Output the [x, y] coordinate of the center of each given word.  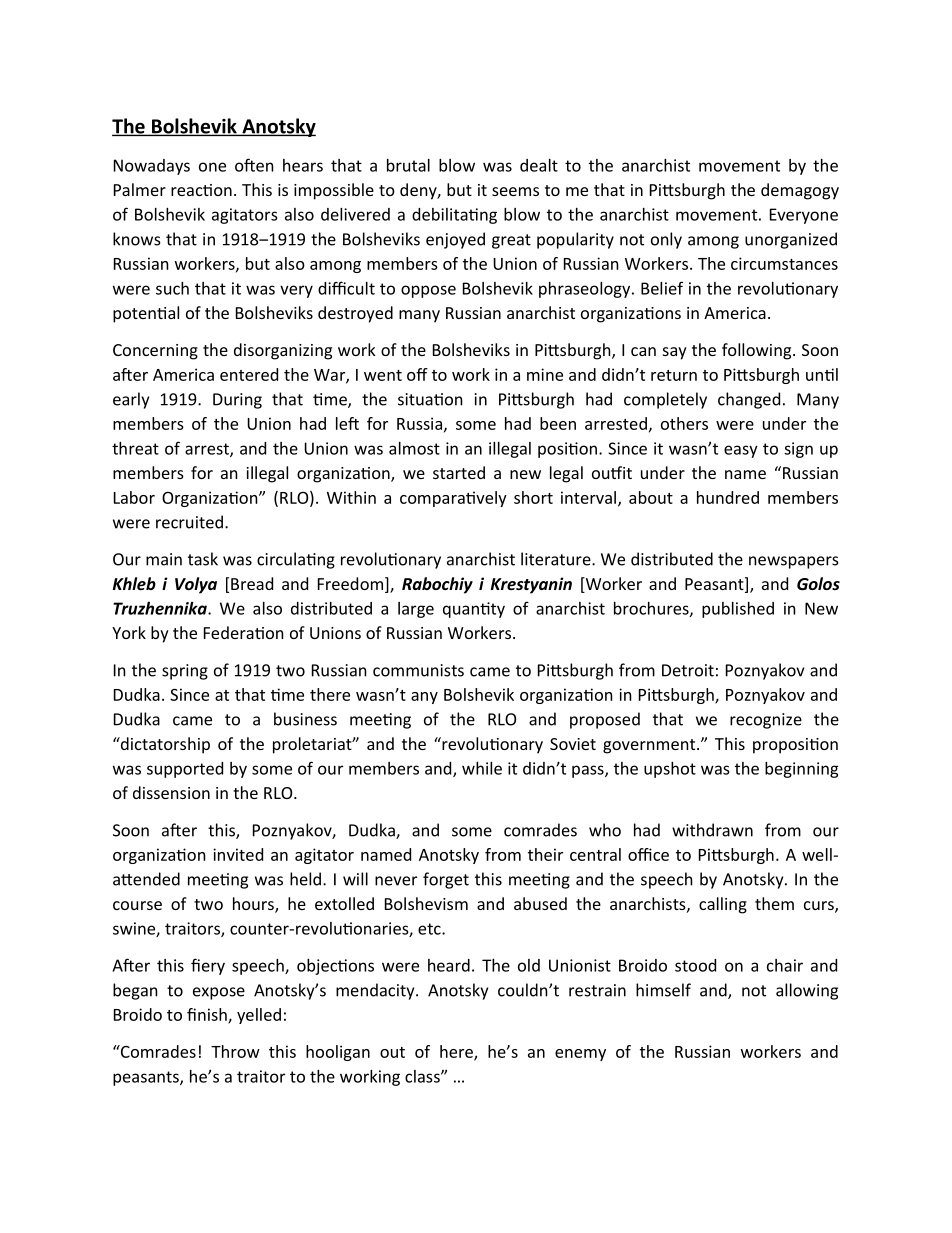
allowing [807, 991]
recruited [189, 522]
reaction [201, 190]
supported [185, 770]
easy [741, 451]
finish [208, 1015]
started [459, 472]
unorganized [791, 240]
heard [449, 965]
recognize [766, 721]
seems [515, 191]
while [482, 768]
